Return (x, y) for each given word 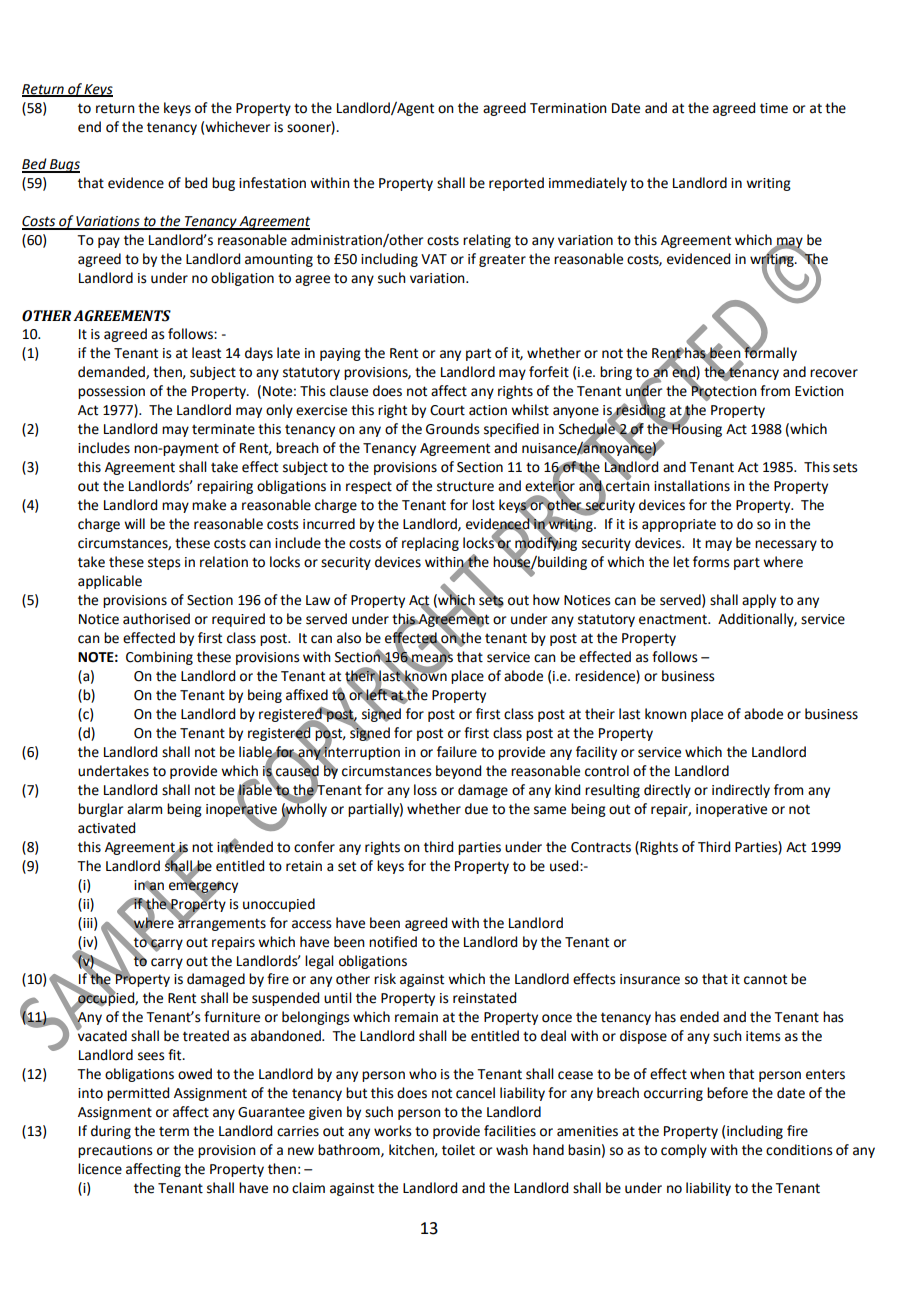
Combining (159, 658)
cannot (765, 979)
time (774, 108)
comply (684, 1151)
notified (393, 942)
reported (516, 184)
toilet (458, 1150)
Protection (723, 391)
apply (759, 601)
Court (447, 410)
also (349, 638)
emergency (203, 887)
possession (111, 392)
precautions (115, 1151)
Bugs (64, 166)
